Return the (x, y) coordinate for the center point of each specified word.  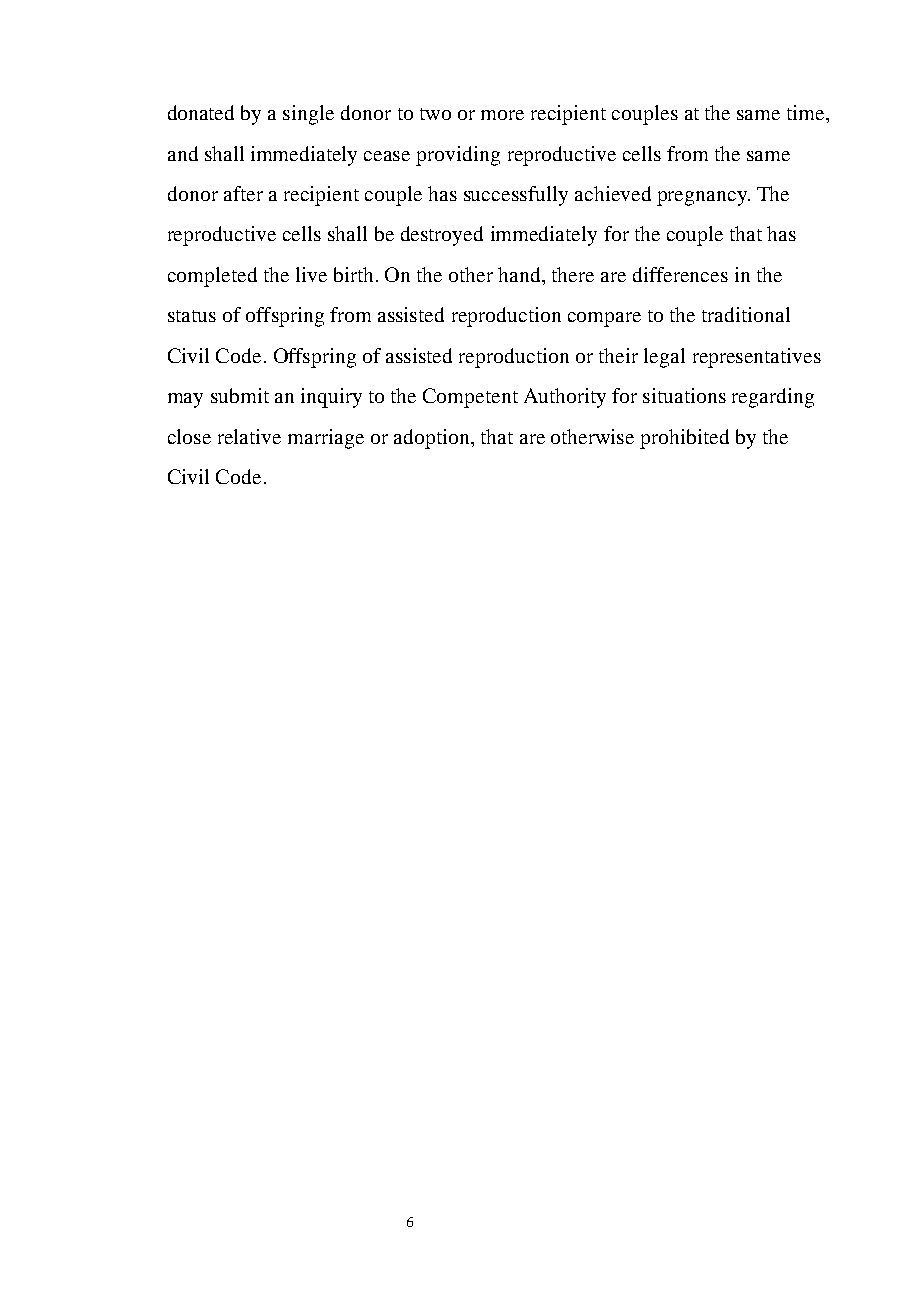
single (308, 115)
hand (520, 274)
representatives (757, 358)
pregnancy (703, 198)
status (192, 316)
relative (249, 436)
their (618, 355)
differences (680, 274)
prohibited (684, 439)
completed (212, 277)
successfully (516, 196)
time (807, 112)
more (502, 115)
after (243, 193)
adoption (433, 439)
